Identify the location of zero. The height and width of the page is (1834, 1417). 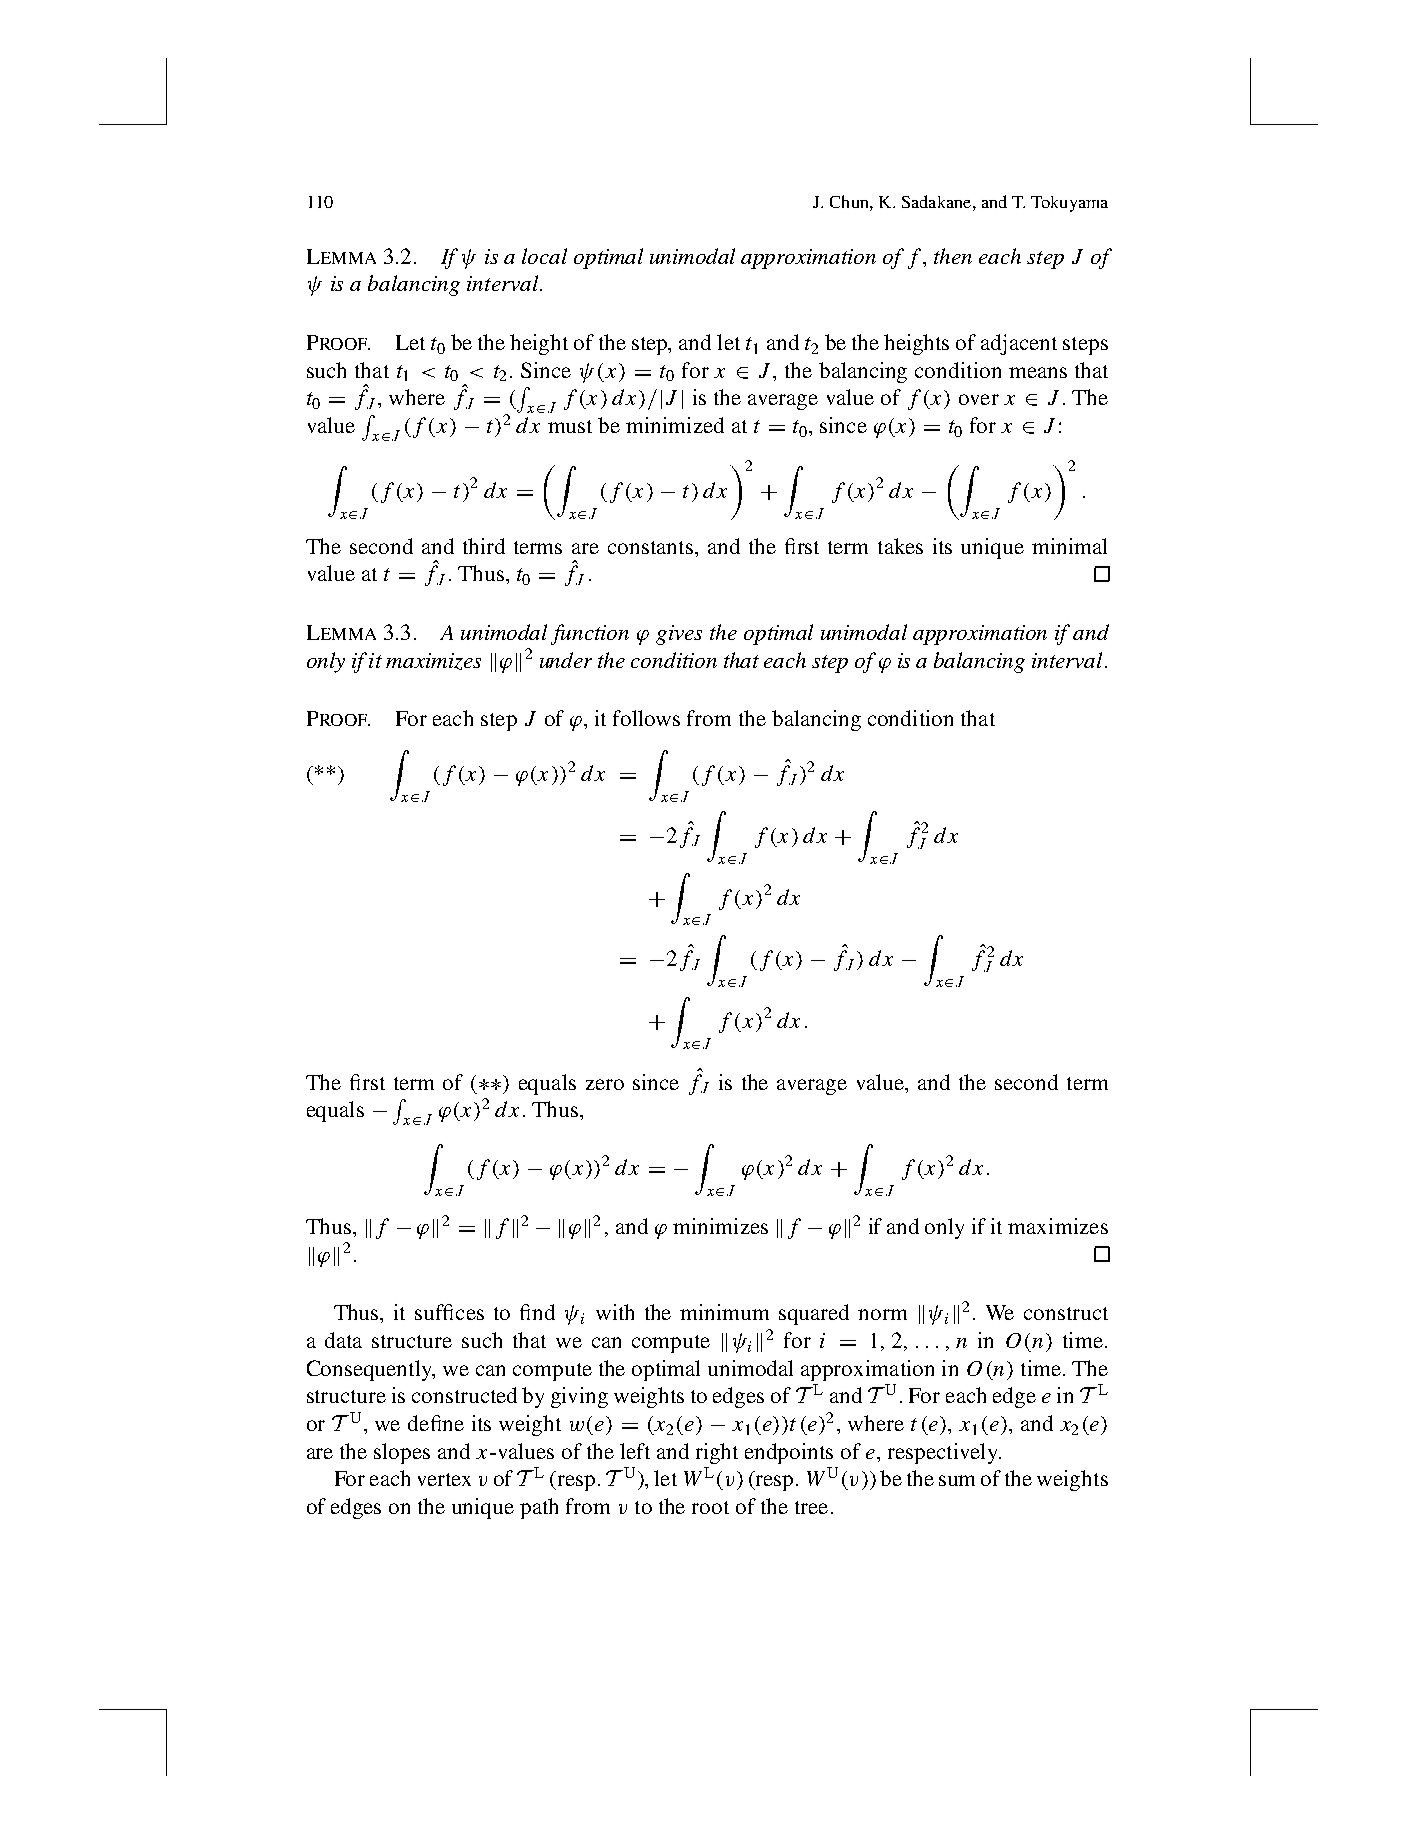
(605, 1084).
